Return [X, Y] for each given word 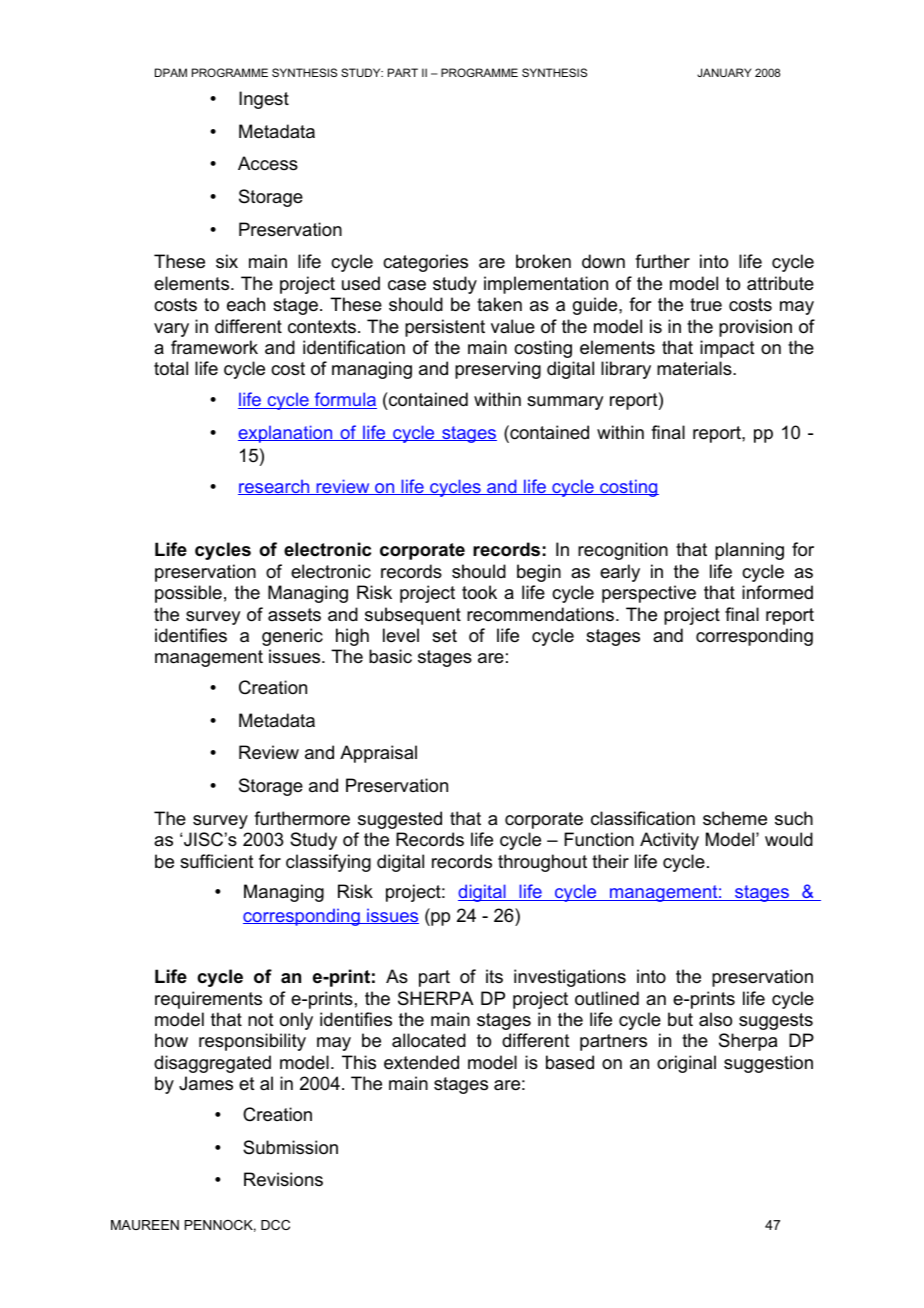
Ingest [264, 100]
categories [425, 263]
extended [421, 1062]
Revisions [283, 1179]
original [686, 1064]
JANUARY [724, 72]
